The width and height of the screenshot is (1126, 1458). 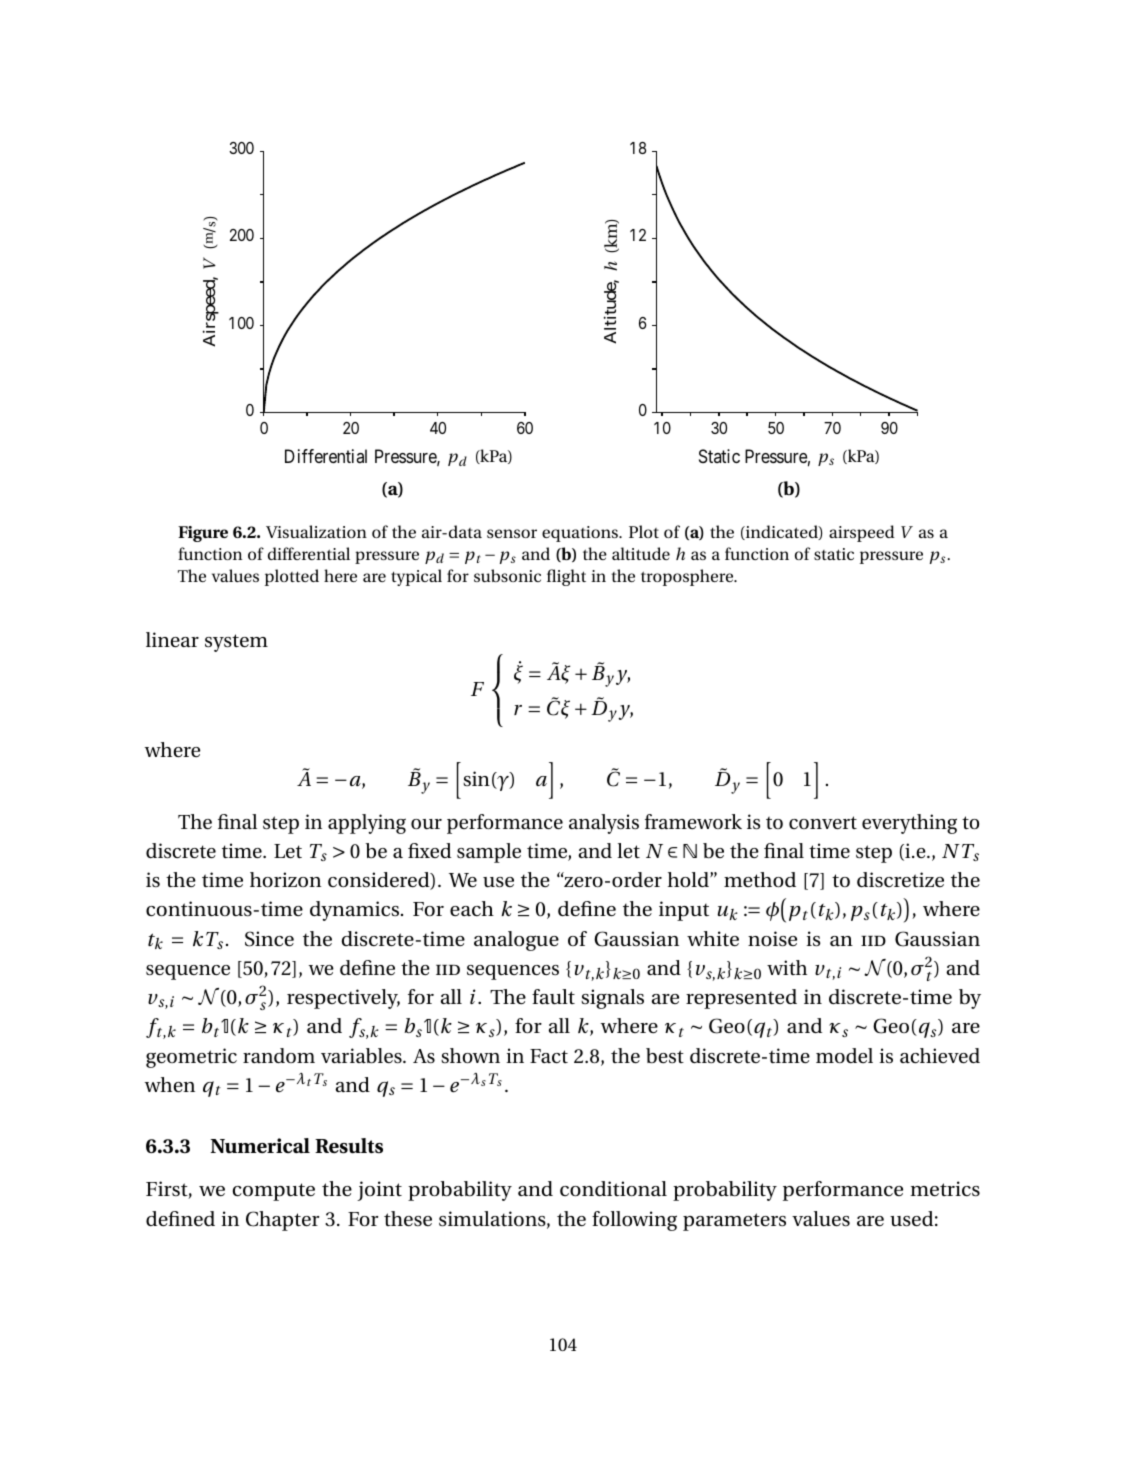 What do you see at coordinates (489, 853) in the screenshot?
I see `sample` at bounding box center [489, 853].
